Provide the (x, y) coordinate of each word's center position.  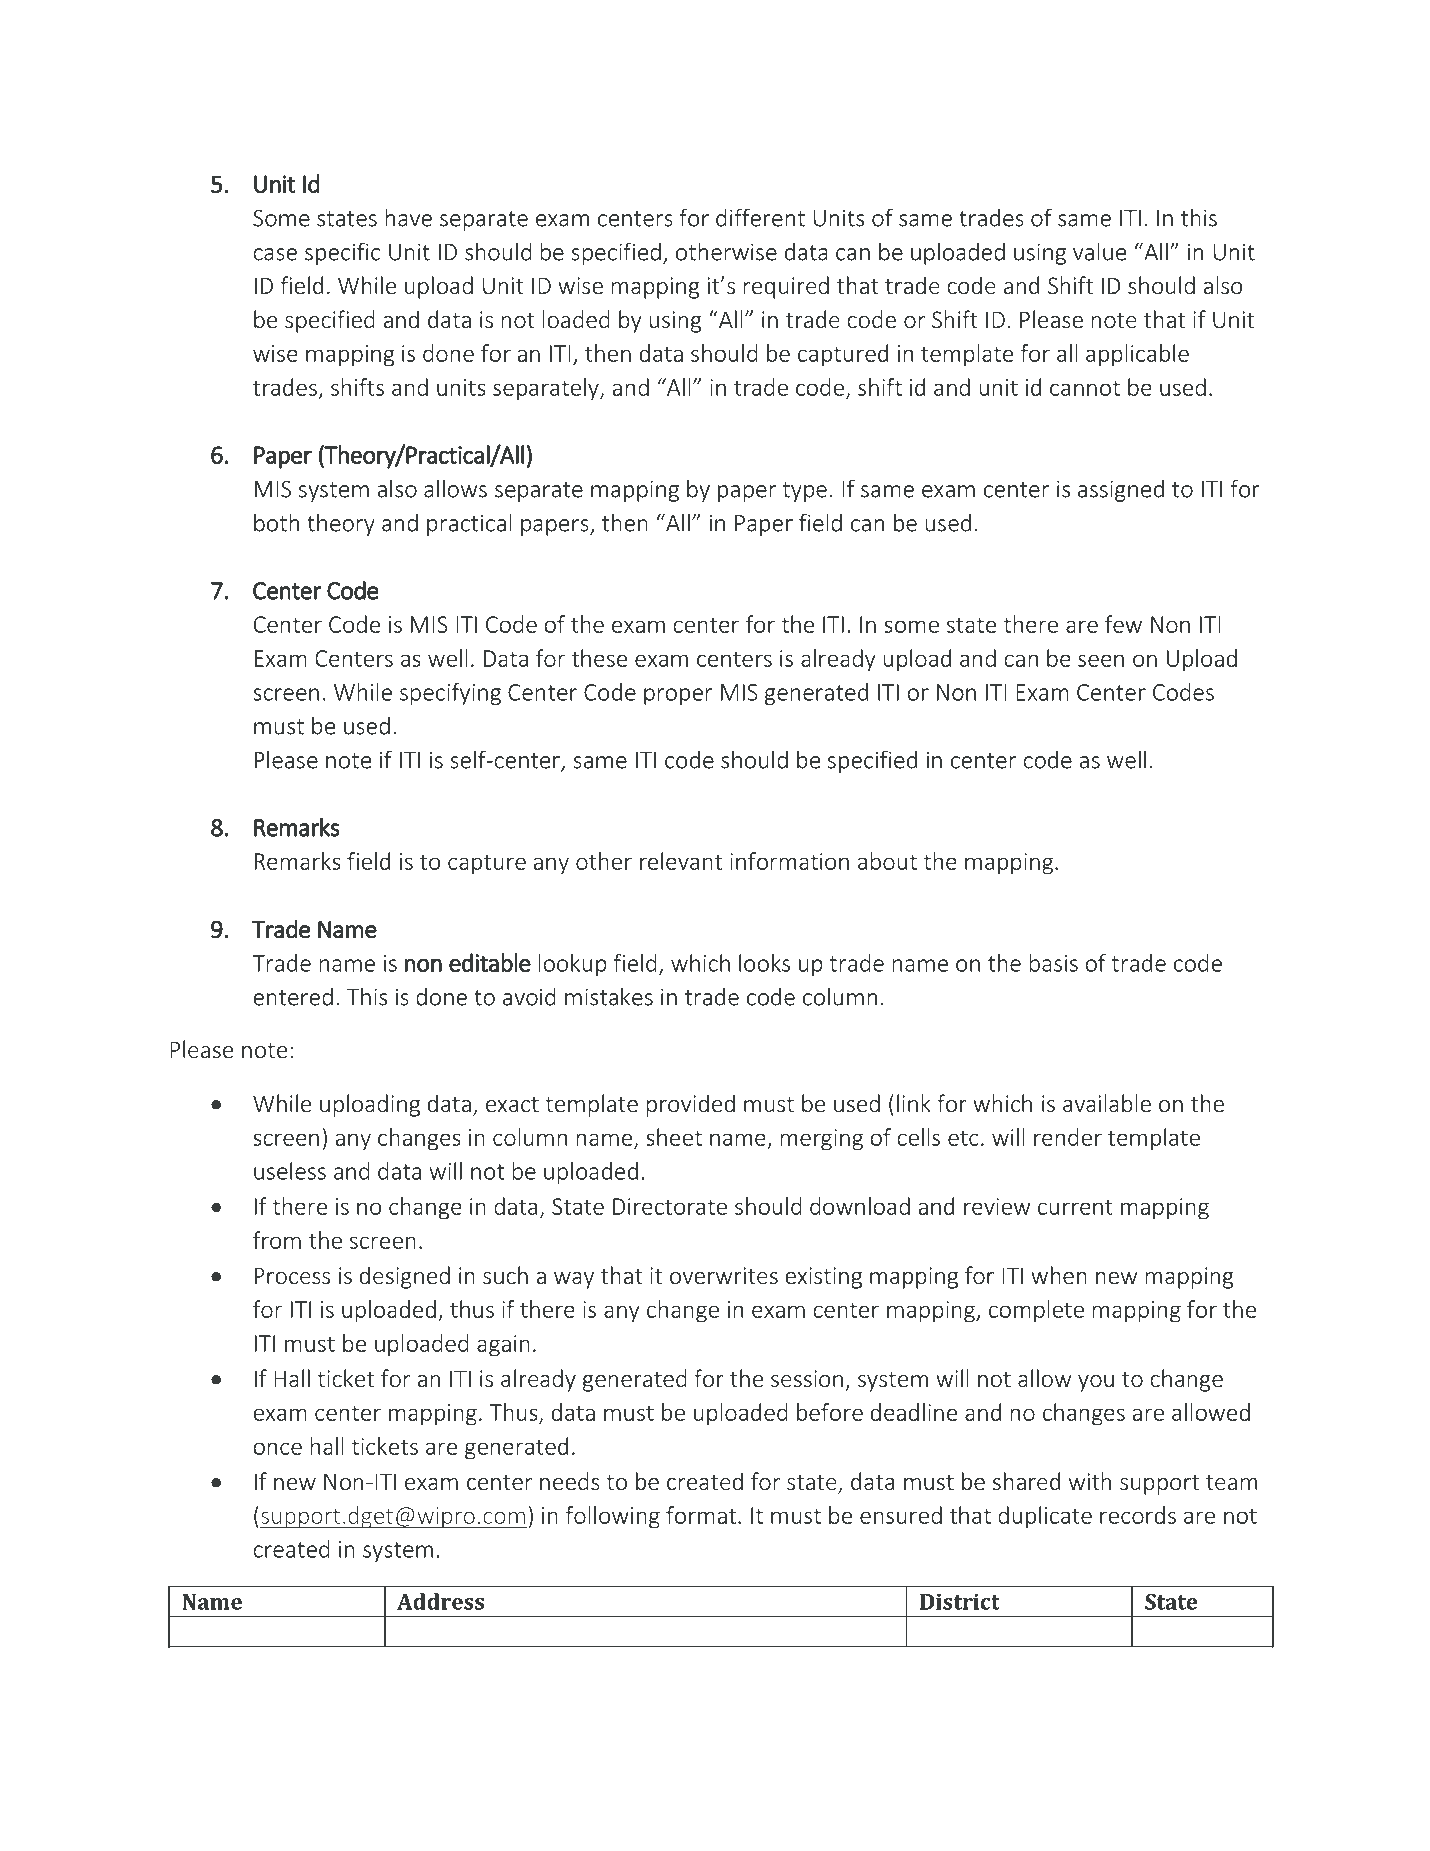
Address (440, 1601)
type (805, 492)
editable (490, 962)
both (276, 522)
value (1099, 251)
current (1075, 1207)
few (1123, 624)
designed (405, 1277)
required (786, 287)
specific (342, 253)
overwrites (724, 1276)
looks (764, 963)
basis (1054, 963)
